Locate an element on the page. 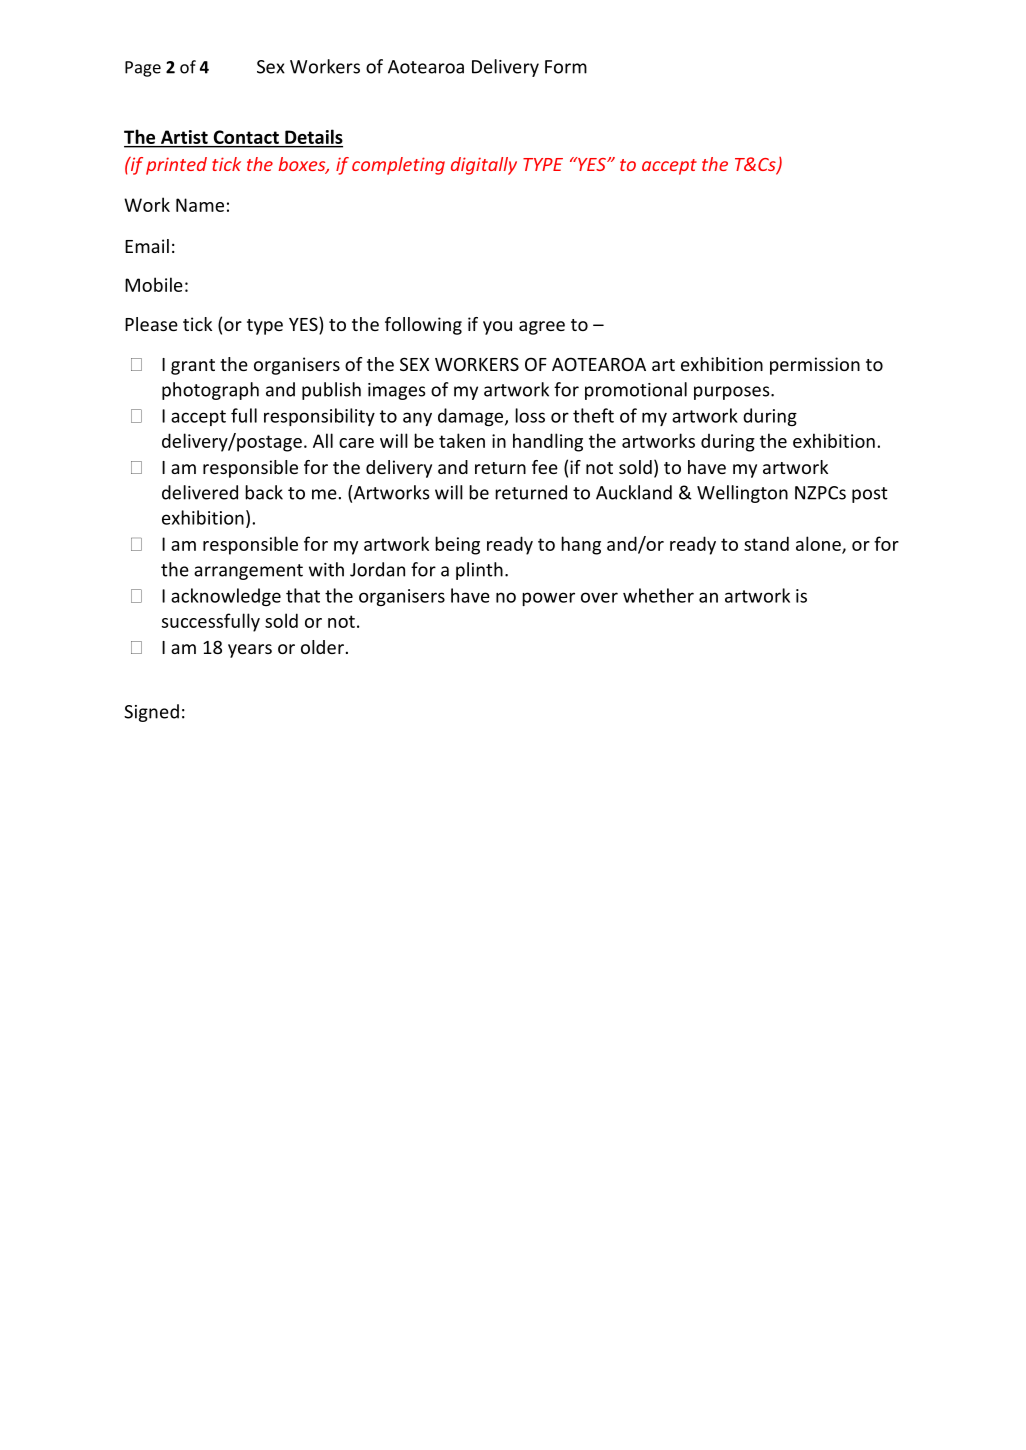 This page has height=1450, width=1026. Signed is located at coordinates (151, 713).
